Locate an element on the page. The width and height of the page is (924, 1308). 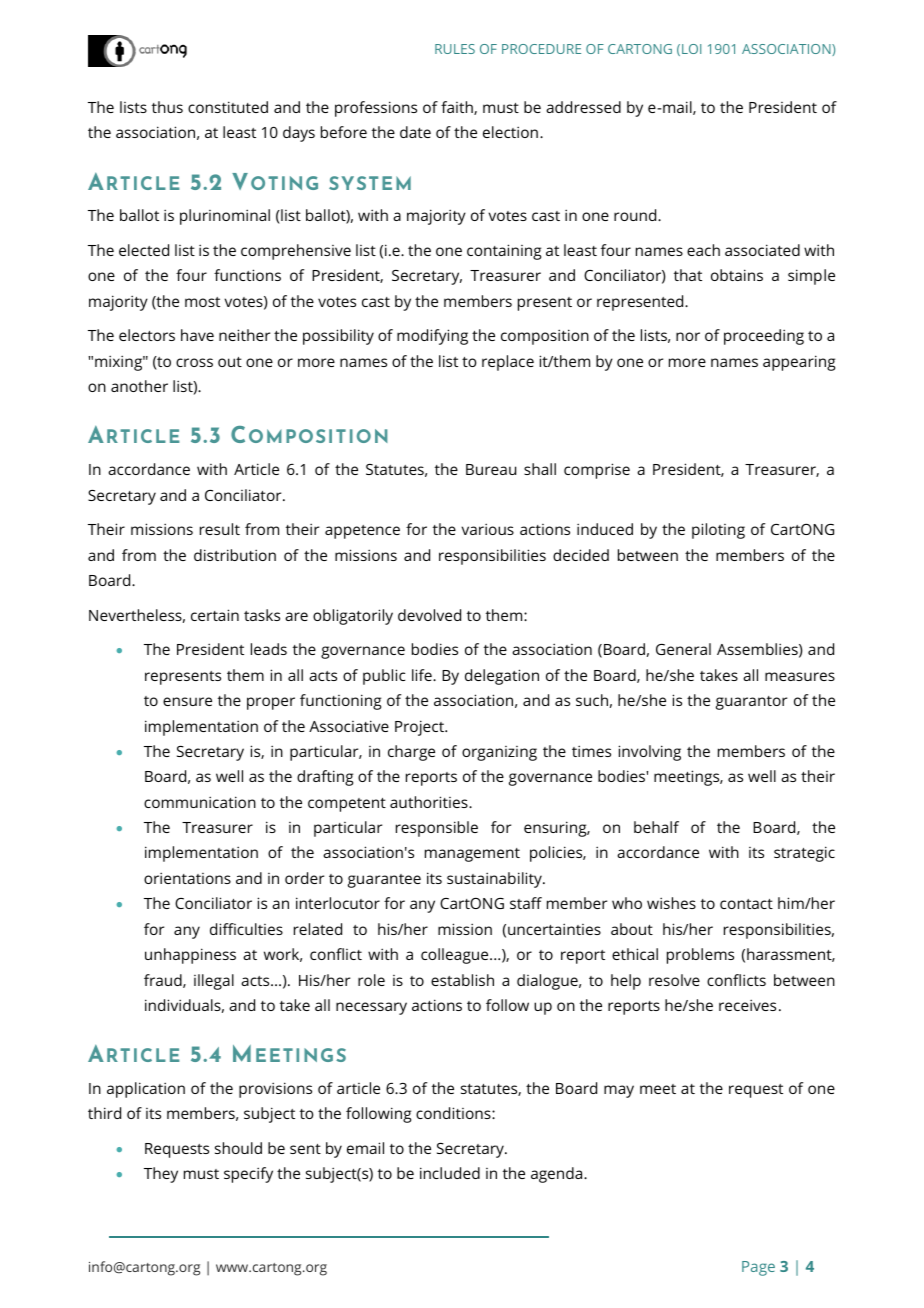
They is located at coordinates (161, 1175).
